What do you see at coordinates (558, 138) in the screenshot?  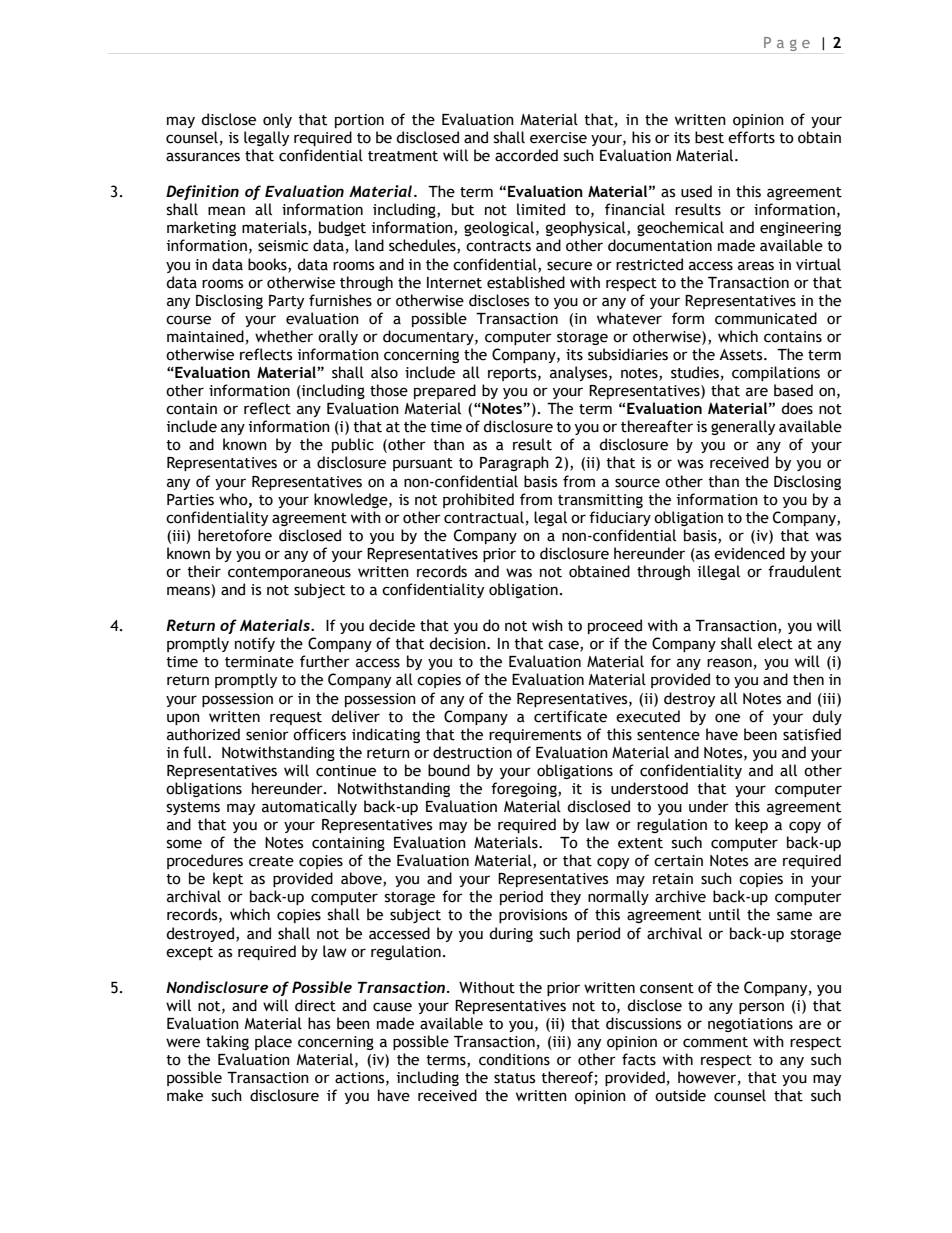 I see `exercise` at bounding box center [558, 138].
